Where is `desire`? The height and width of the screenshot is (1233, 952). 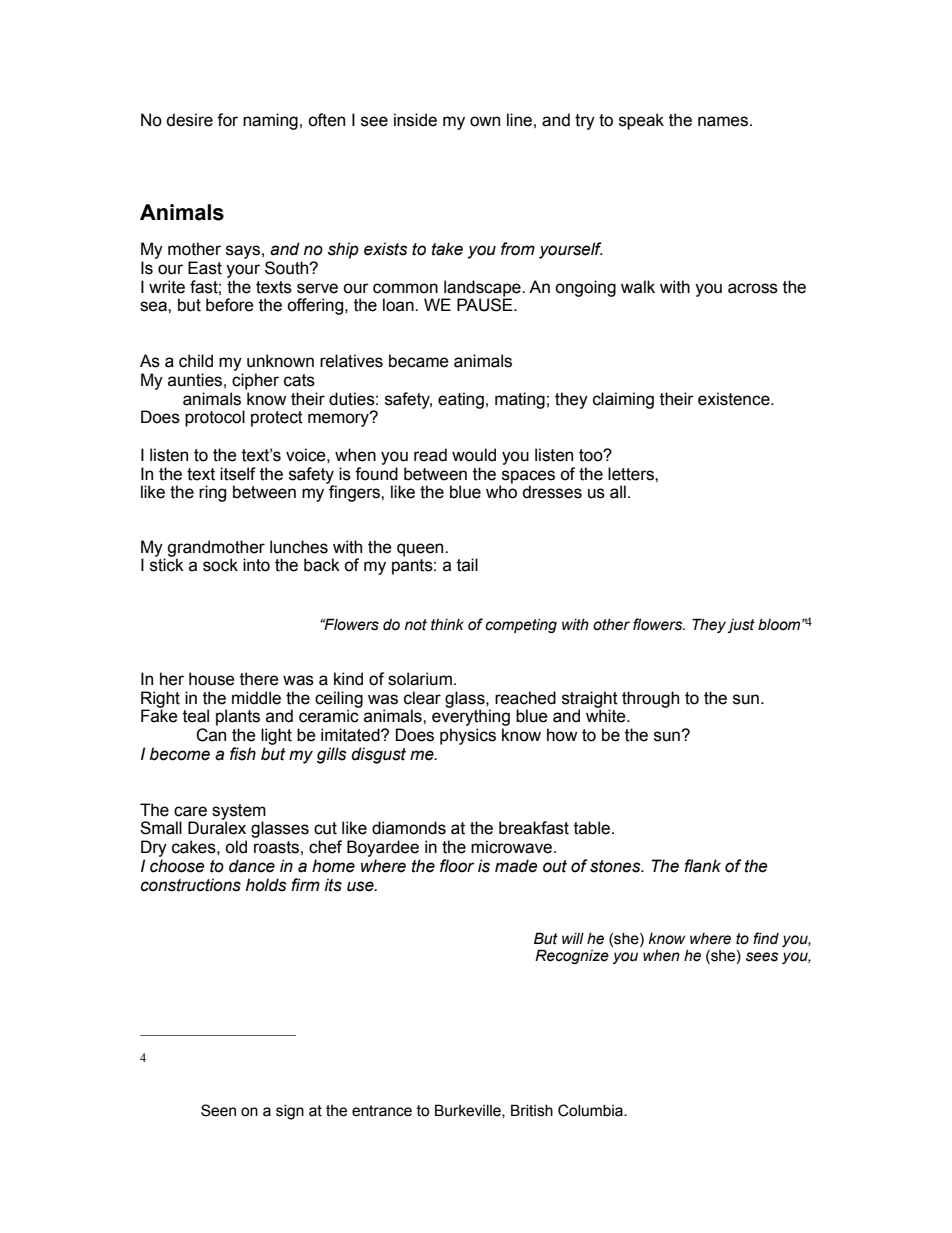
desire is located at coordinates (189, 120).
